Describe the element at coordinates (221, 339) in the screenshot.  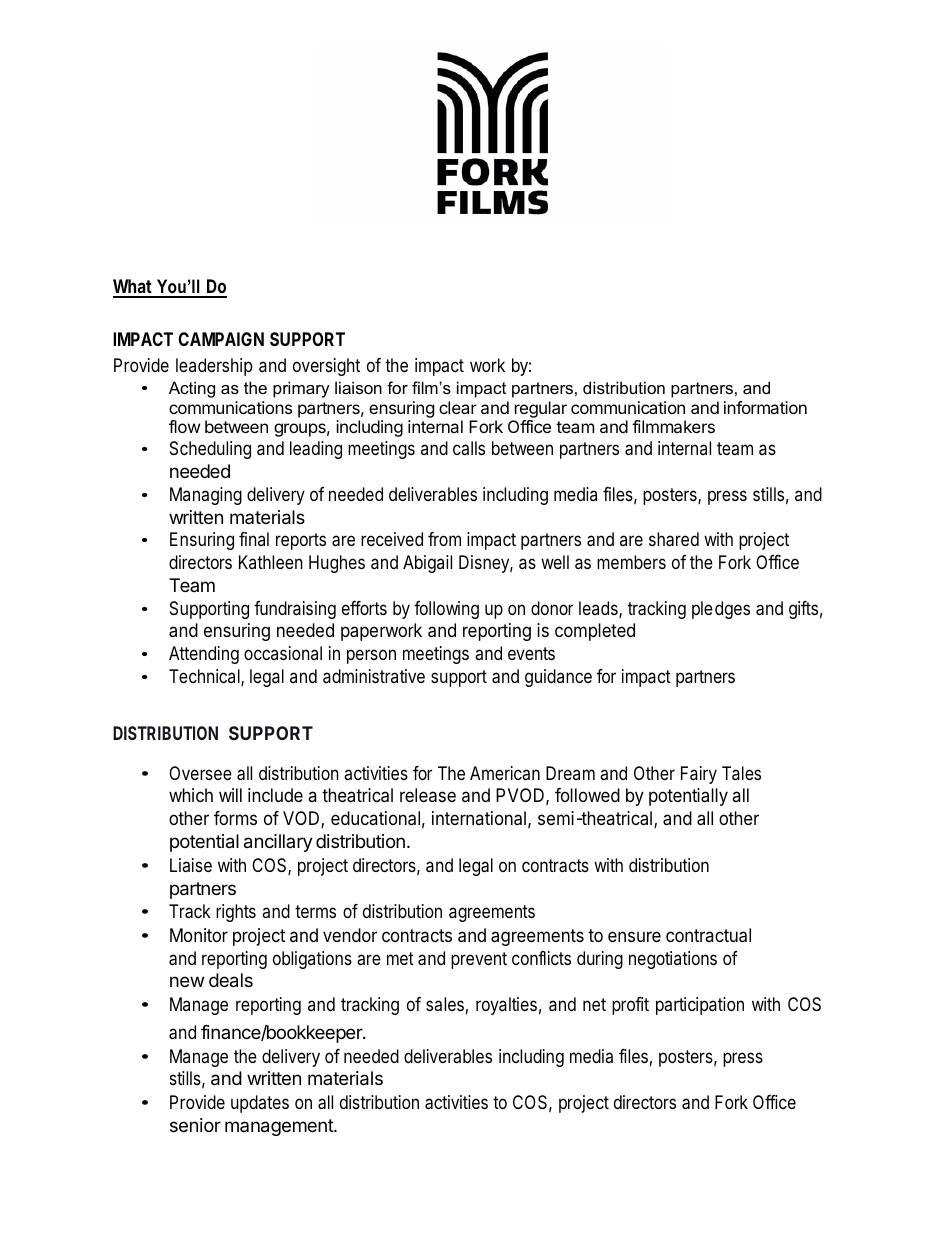
I see `CAMPAIGN` at that location.
